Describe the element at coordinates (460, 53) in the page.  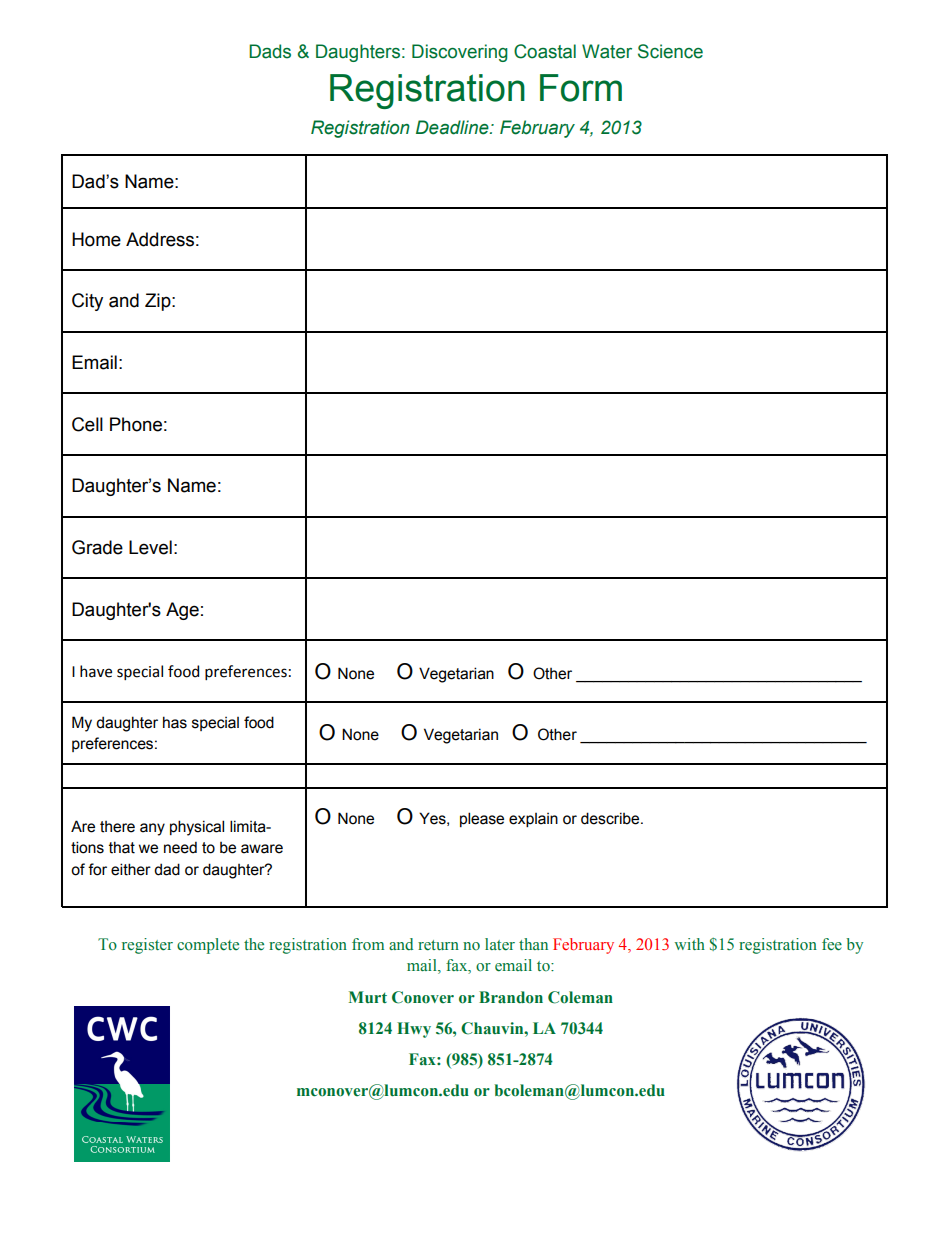
I see `Discovering` at that location.
